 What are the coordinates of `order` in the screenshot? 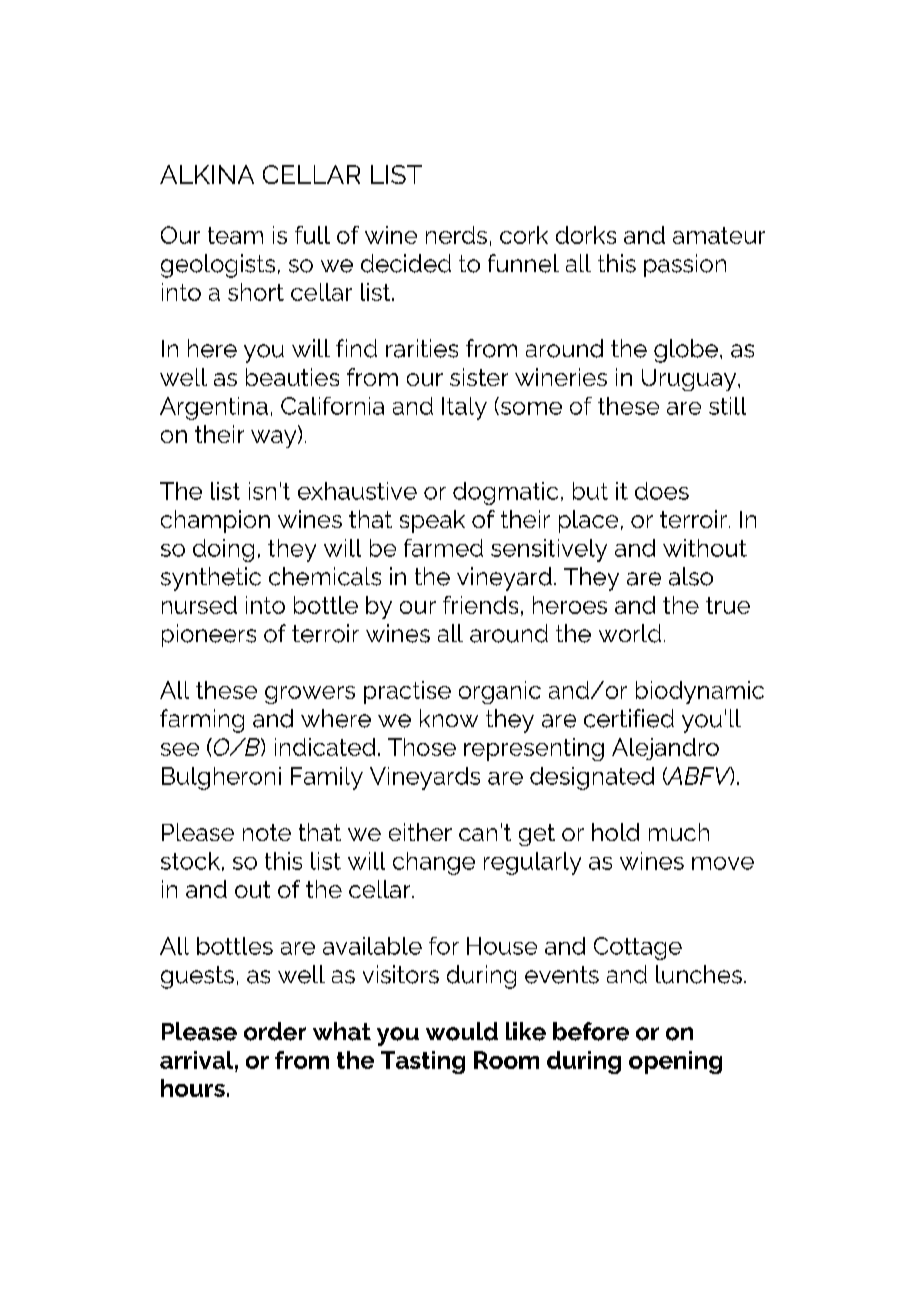 It's located at (275, 1031).
